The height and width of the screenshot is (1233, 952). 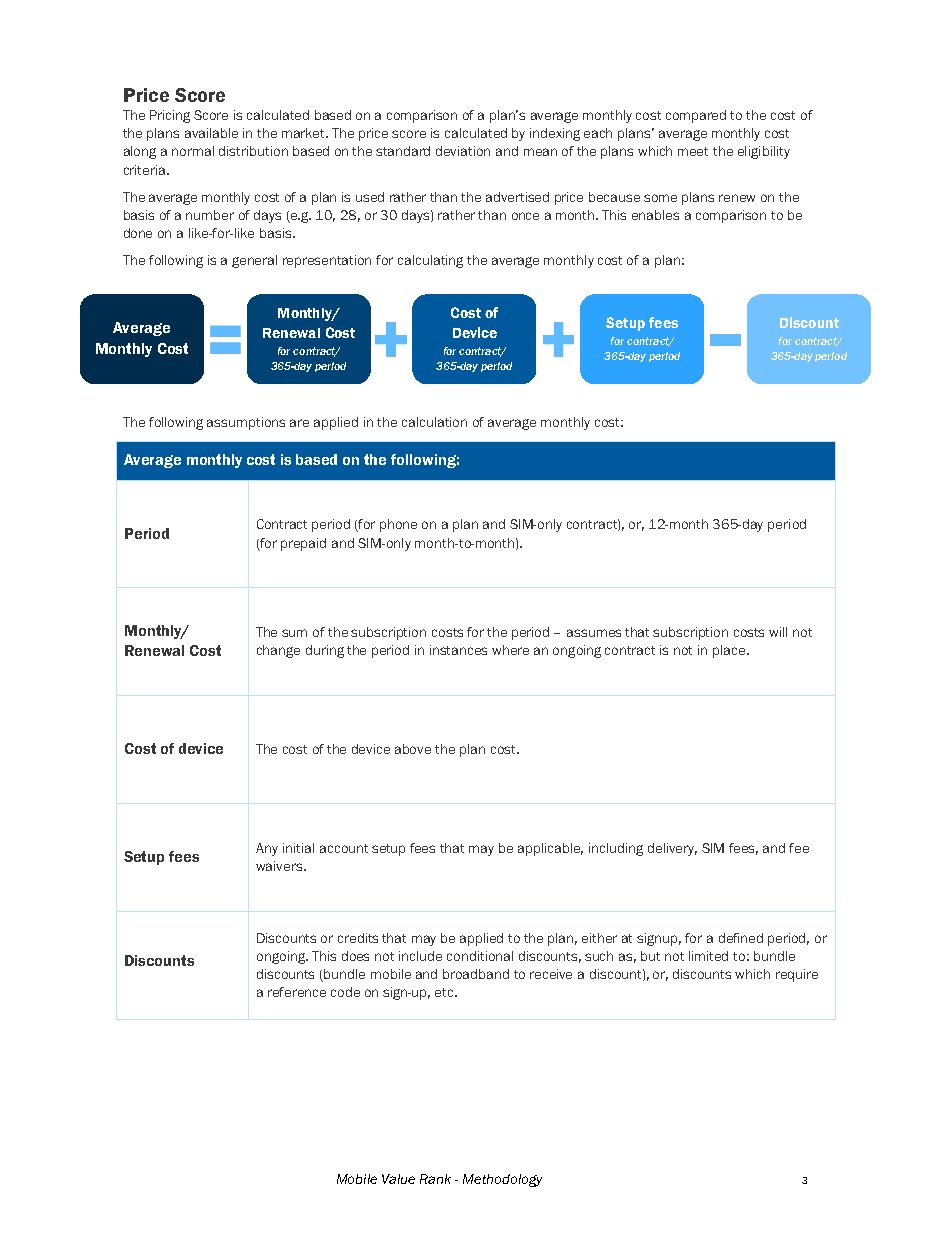 What do you see at coordinates (729, 651) in the screenshot?
I see `place` at bounding box center [729, 651].
